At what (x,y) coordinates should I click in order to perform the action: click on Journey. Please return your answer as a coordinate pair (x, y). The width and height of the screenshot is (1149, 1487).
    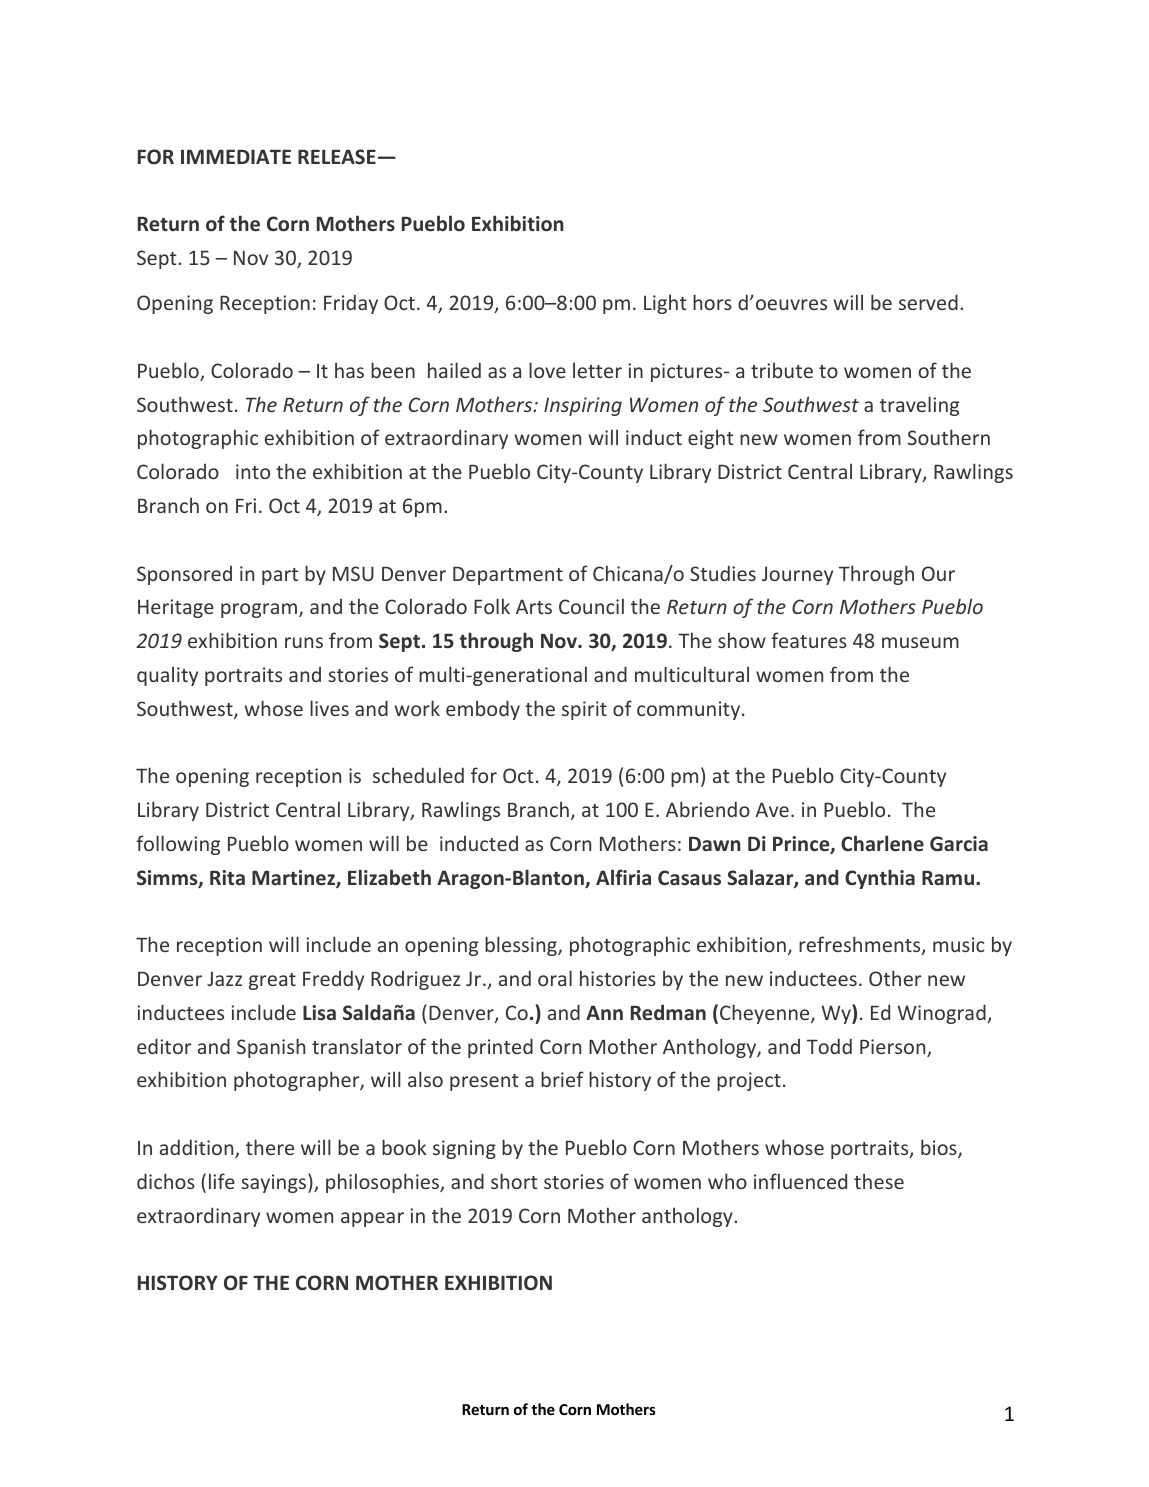
    Looking at the image, I should click on (797, 575).
